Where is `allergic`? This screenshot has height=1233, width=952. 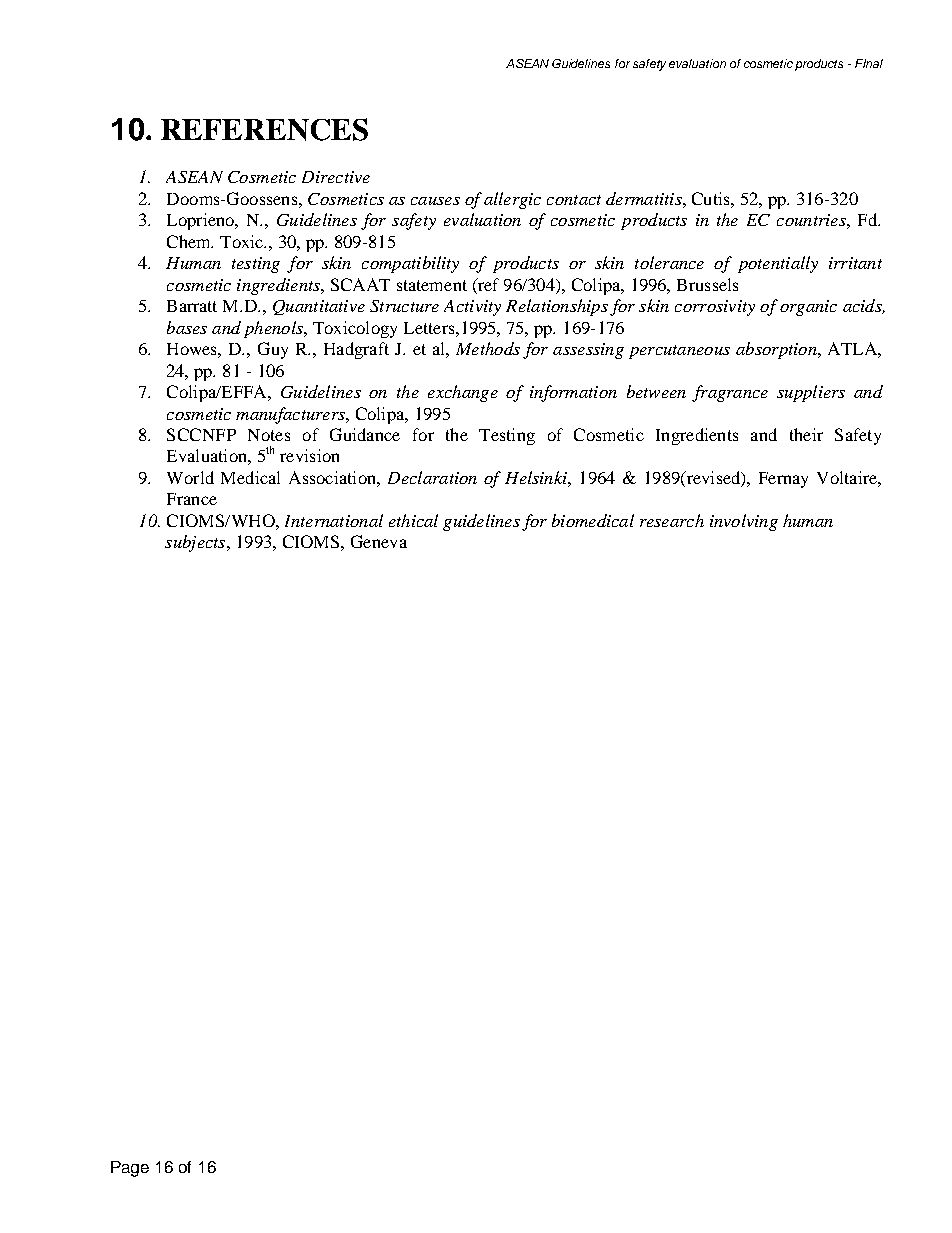
allergic is located at coordinates (512, 200).
